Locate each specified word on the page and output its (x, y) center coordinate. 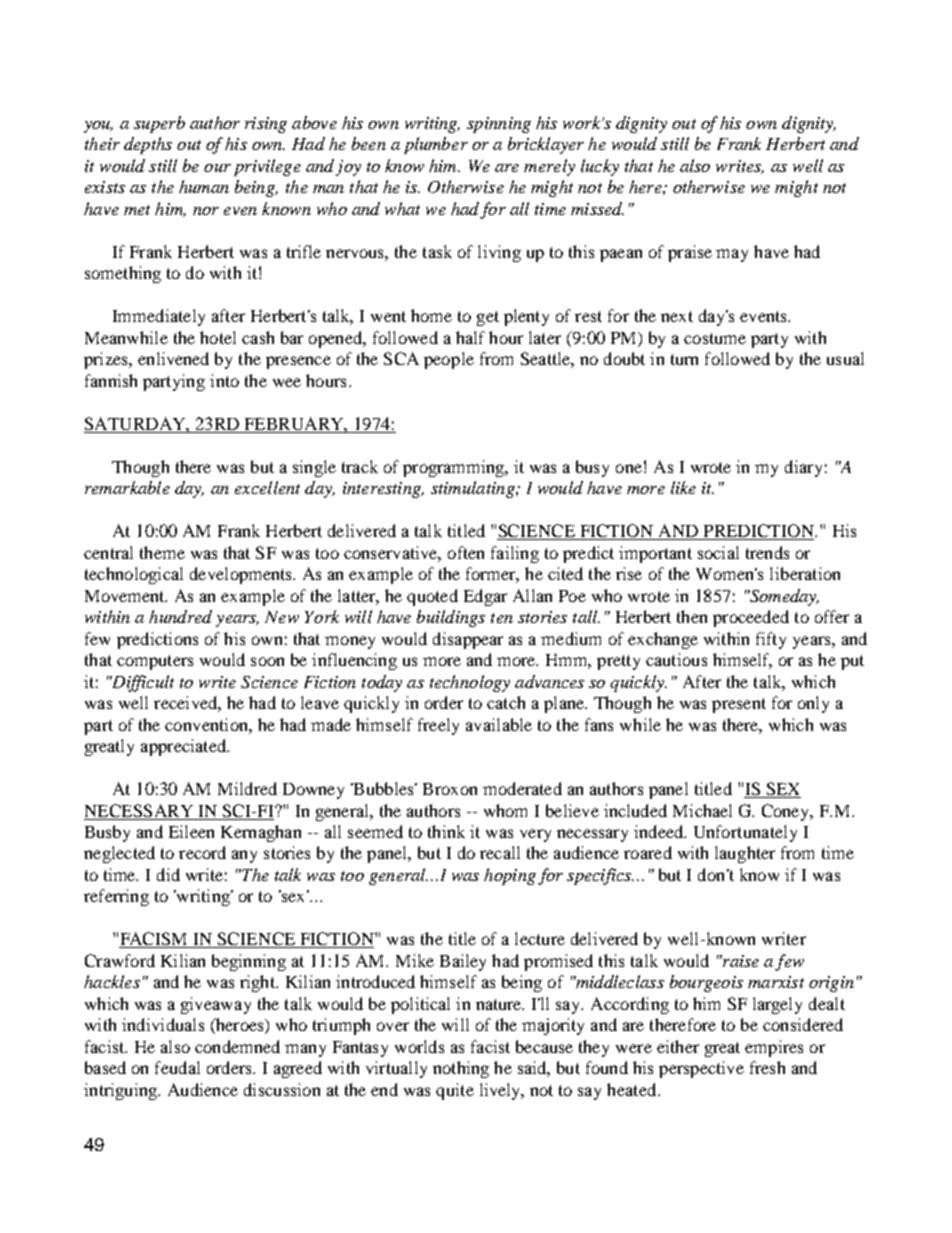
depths (148, 145)
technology (470, 683)
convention (207, 724)
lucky (600, 167)
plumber (436, 145)
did (168, 874)
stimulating (474, 489)
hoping (510, 876)
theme (162, 552)
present (739, 705)
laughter (745, 854)
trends (767, 552)
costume (715, 338)
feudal (177, 1067)
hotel (218, 337)
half (470, 337)
